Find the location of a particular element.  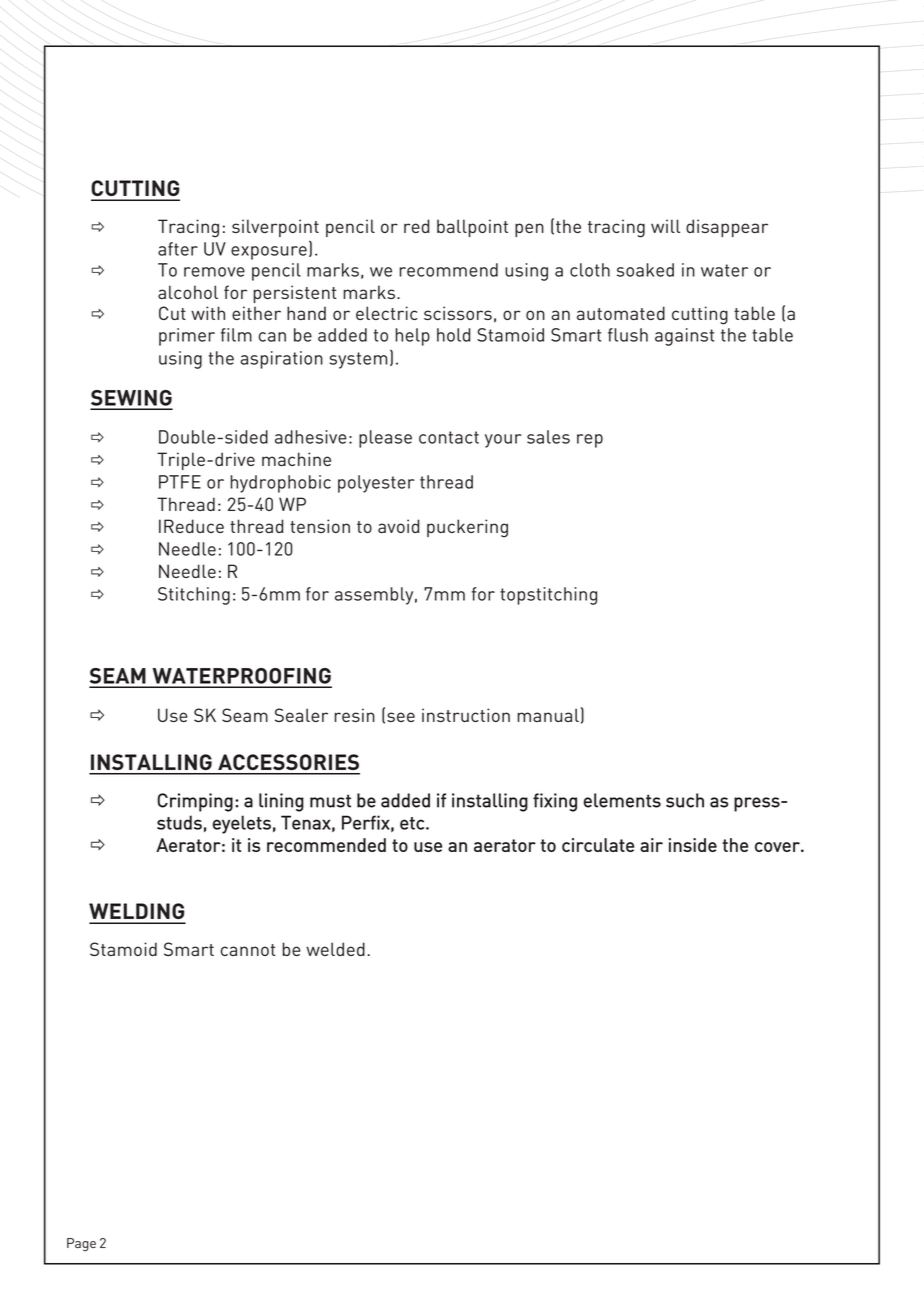

after is located at coordinates (178, 249).
